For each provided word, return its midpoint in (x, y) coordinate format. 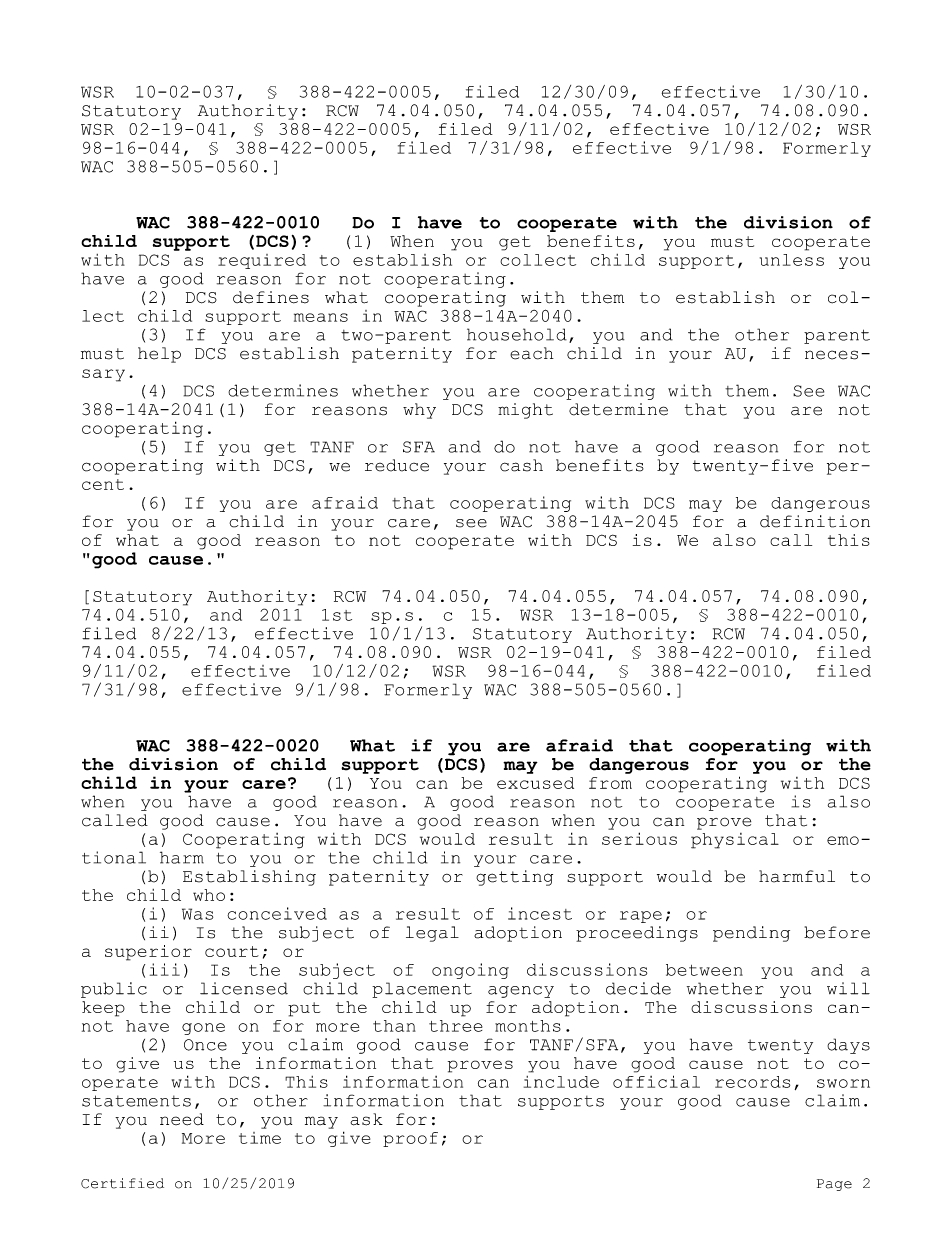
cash (521, 465)
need (182, 1119)
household (517, 334)
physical (735, 841)
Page (834, 1185)
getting (514, 878)
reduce (397, 465)
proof (410, 1139)
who (209, 895)
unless (792, 260)
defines (271, 297)
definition (815, 521)
